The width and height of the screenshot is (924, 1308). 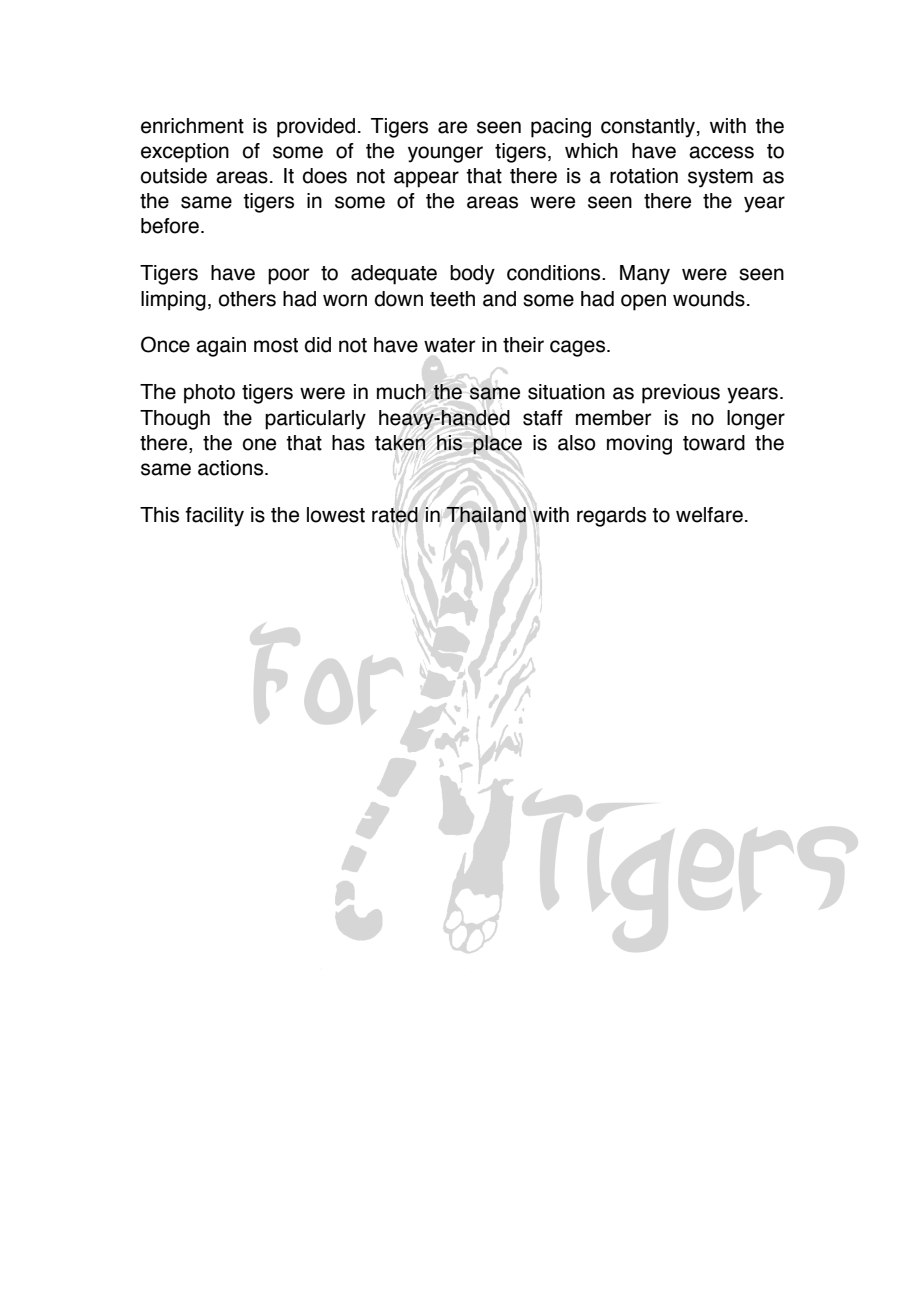 I want to click on Thailand, so click(x=486, y=515).
